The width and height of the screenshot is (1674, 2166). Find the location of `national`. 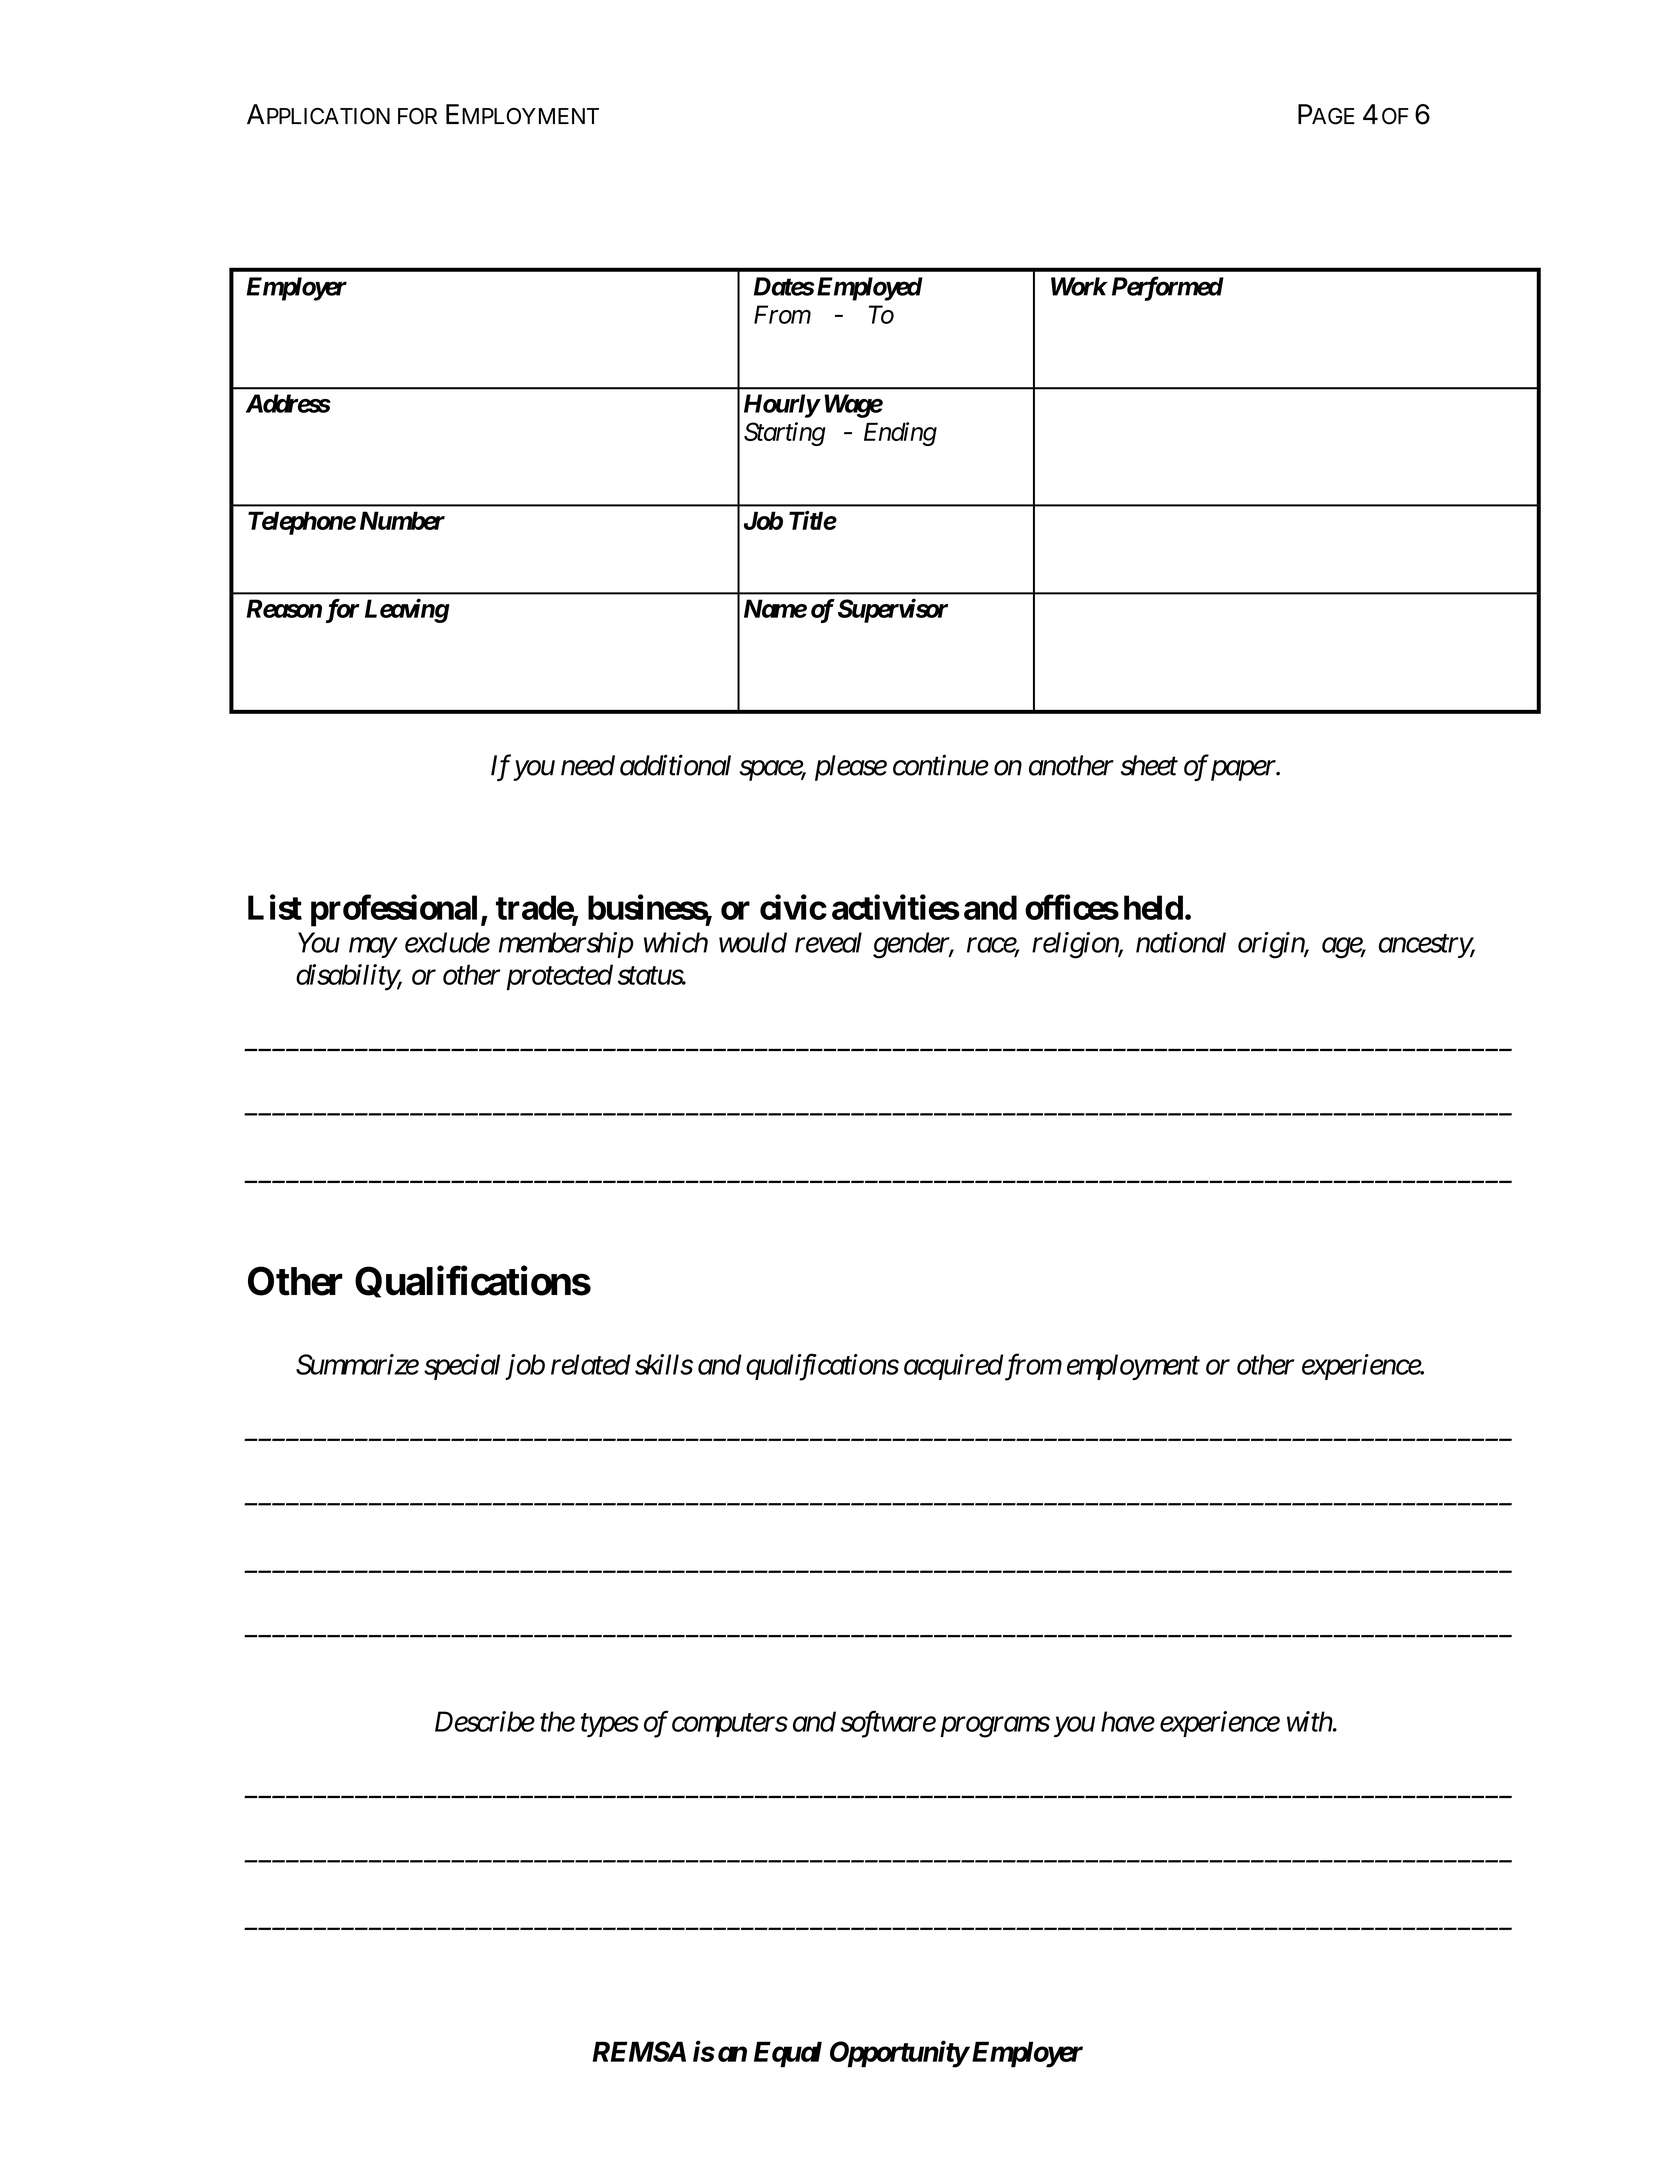

national is located at coordinates (1181, 942).
